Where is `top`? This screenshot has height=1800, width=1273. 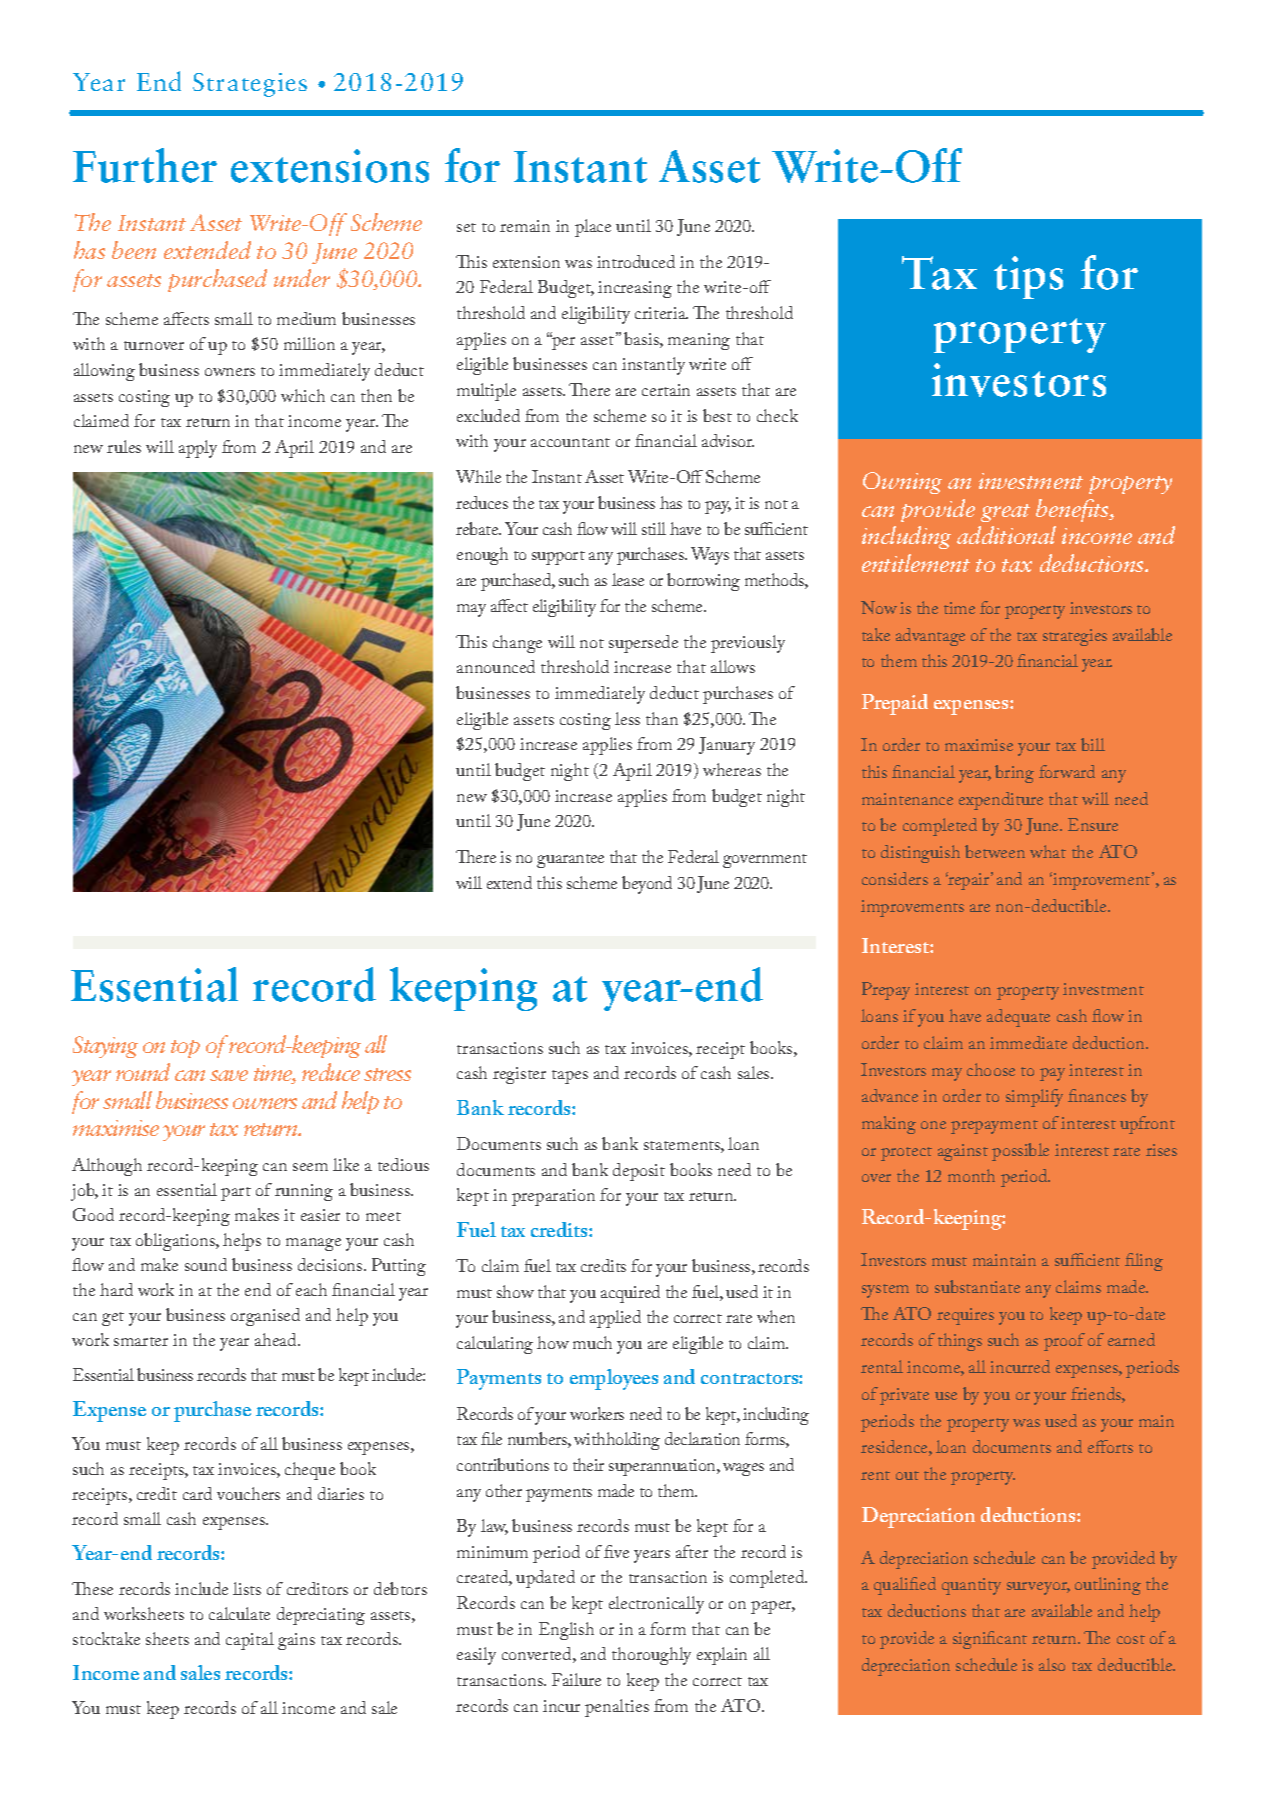 top is located at coordinates (185, 1049).
